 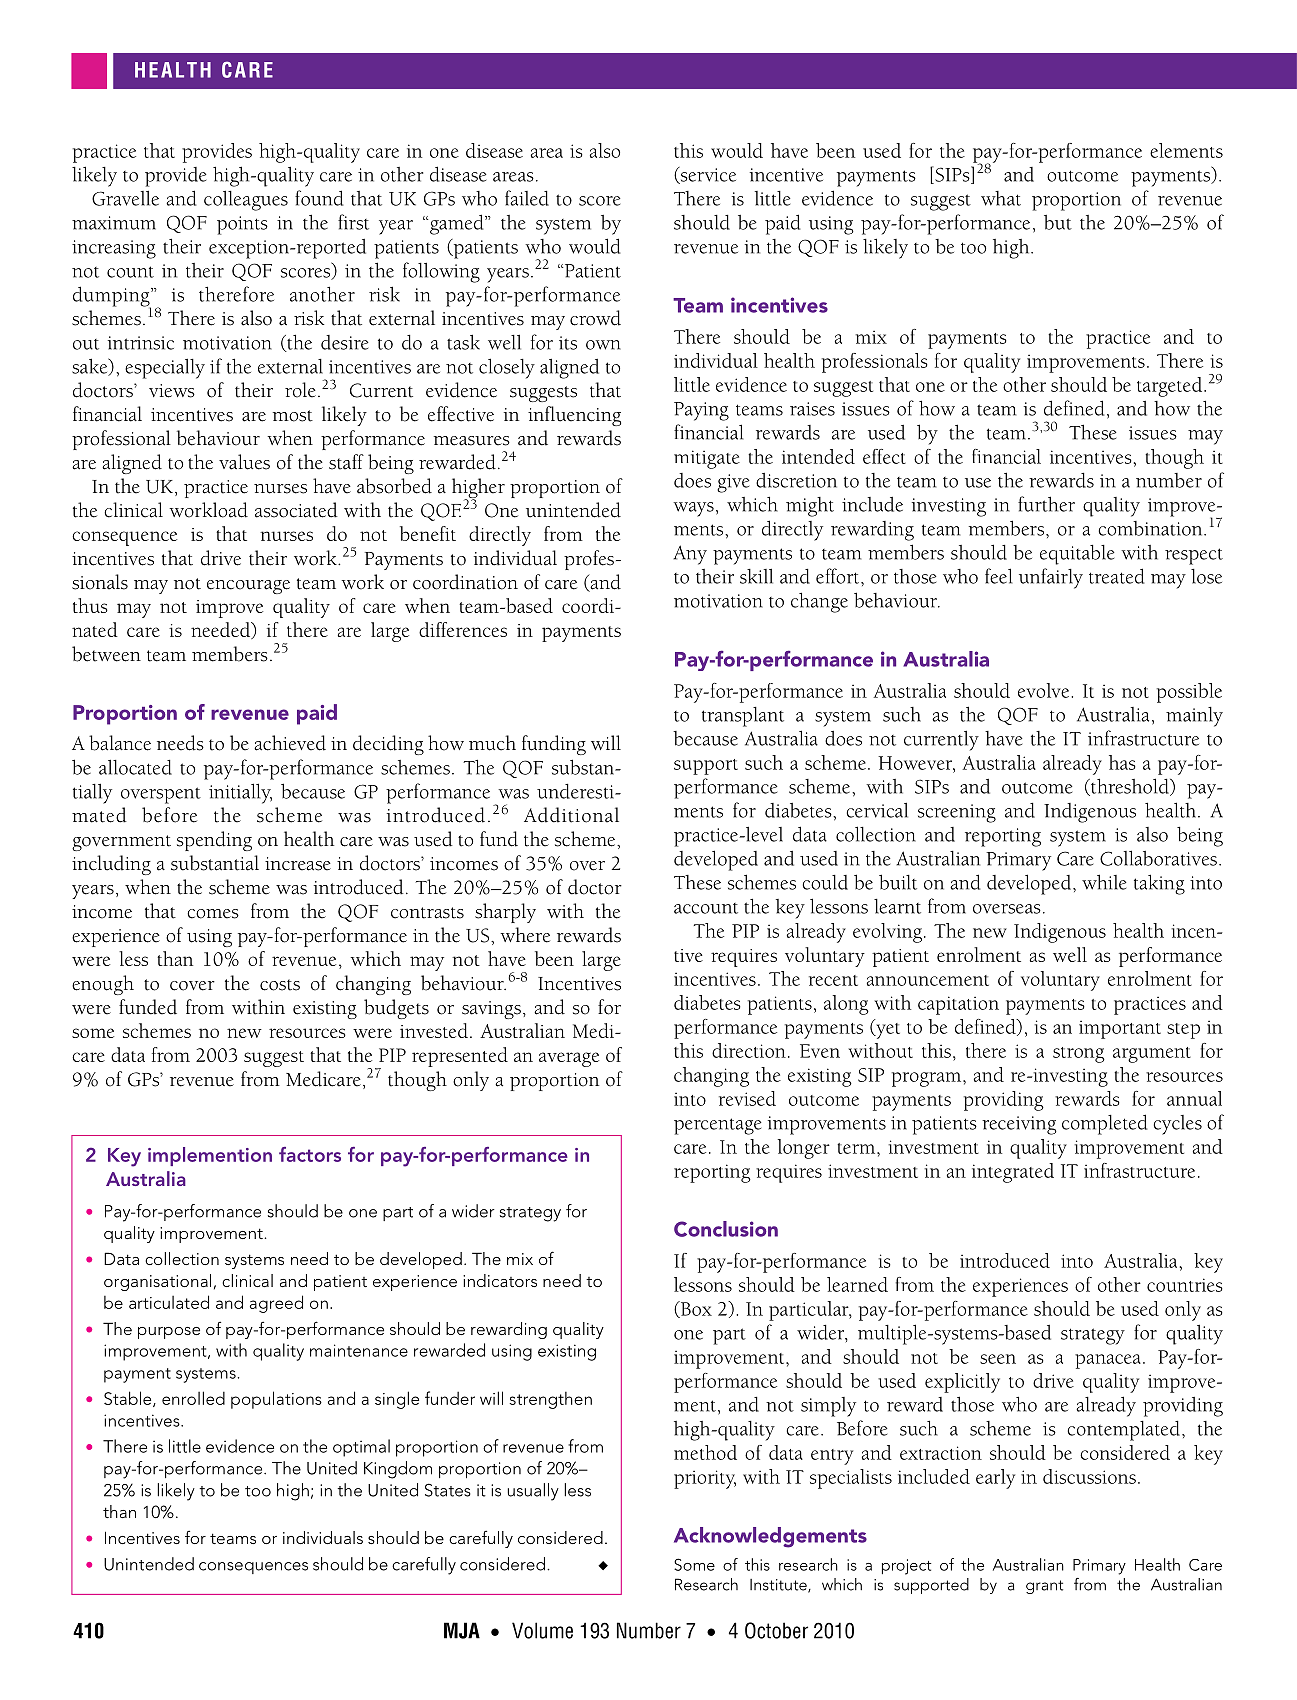 I want to click on points, so click(x=242, y=225).
